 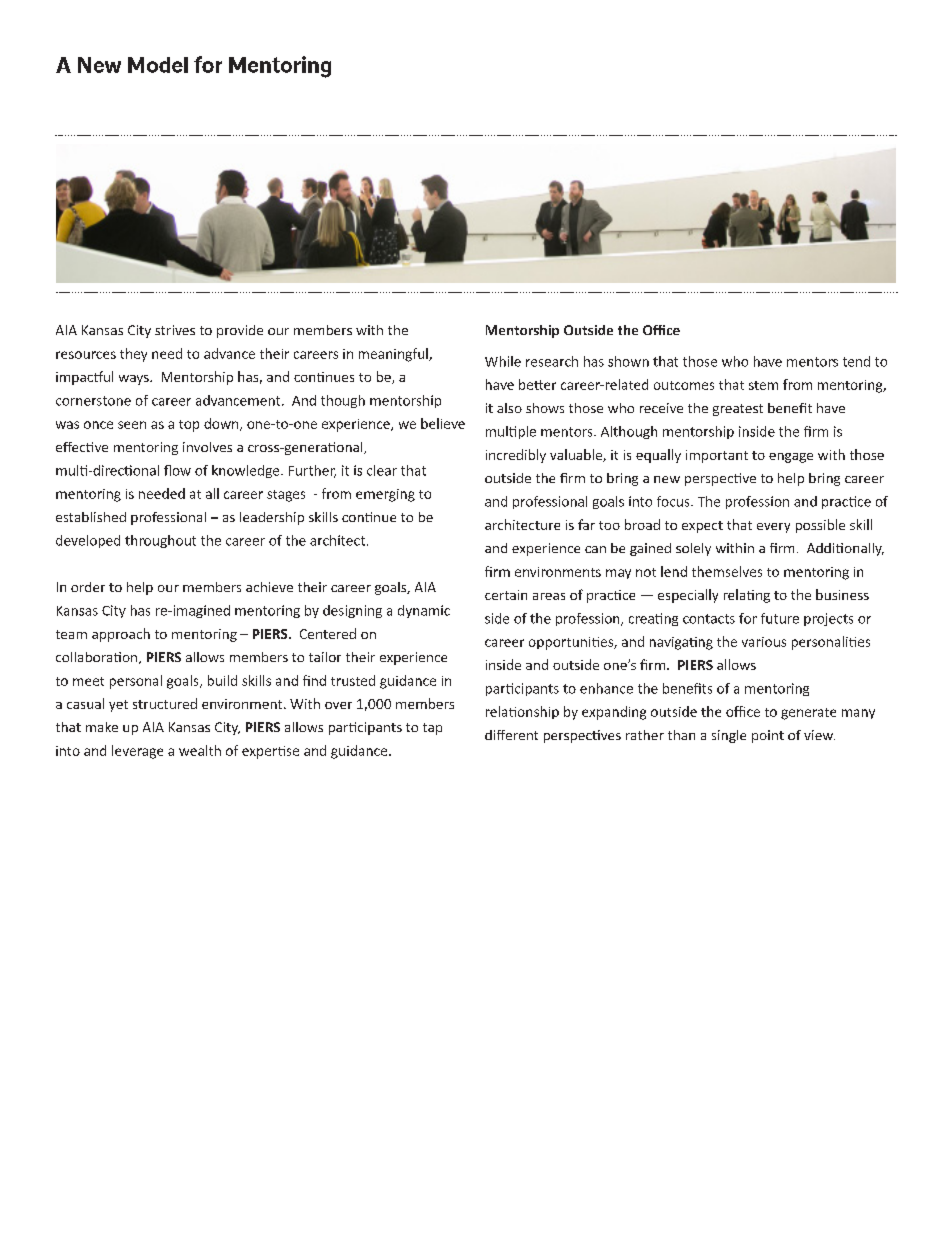 I want to click on Model, so click(x=158, y=65).
